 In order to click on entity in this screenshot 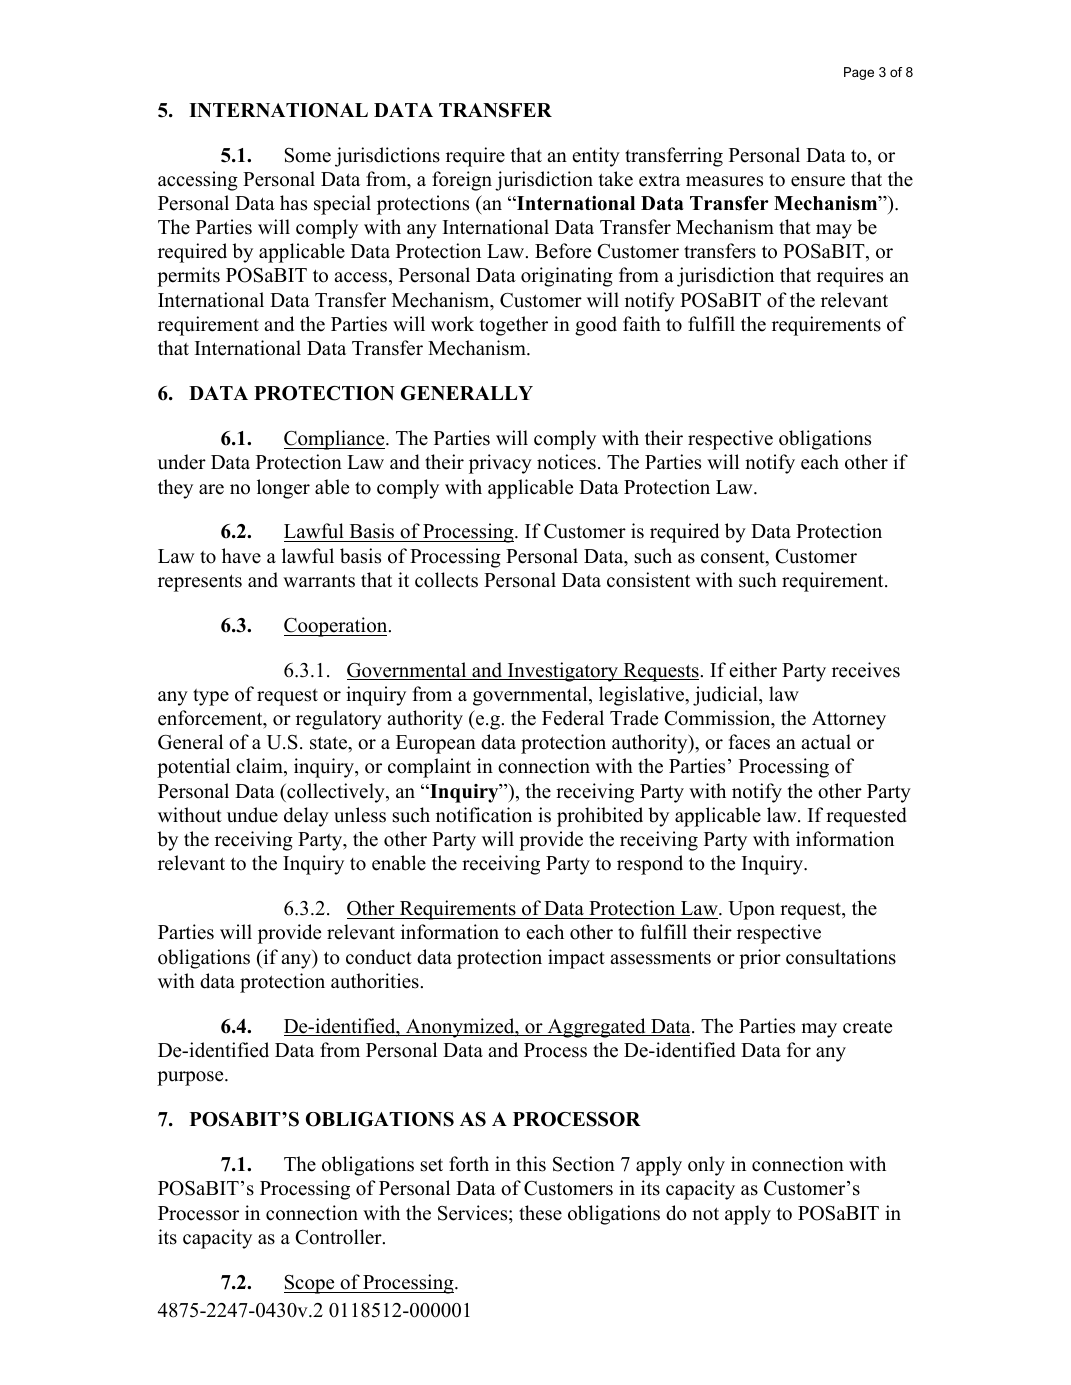, I will do `click(596, 157)`.
